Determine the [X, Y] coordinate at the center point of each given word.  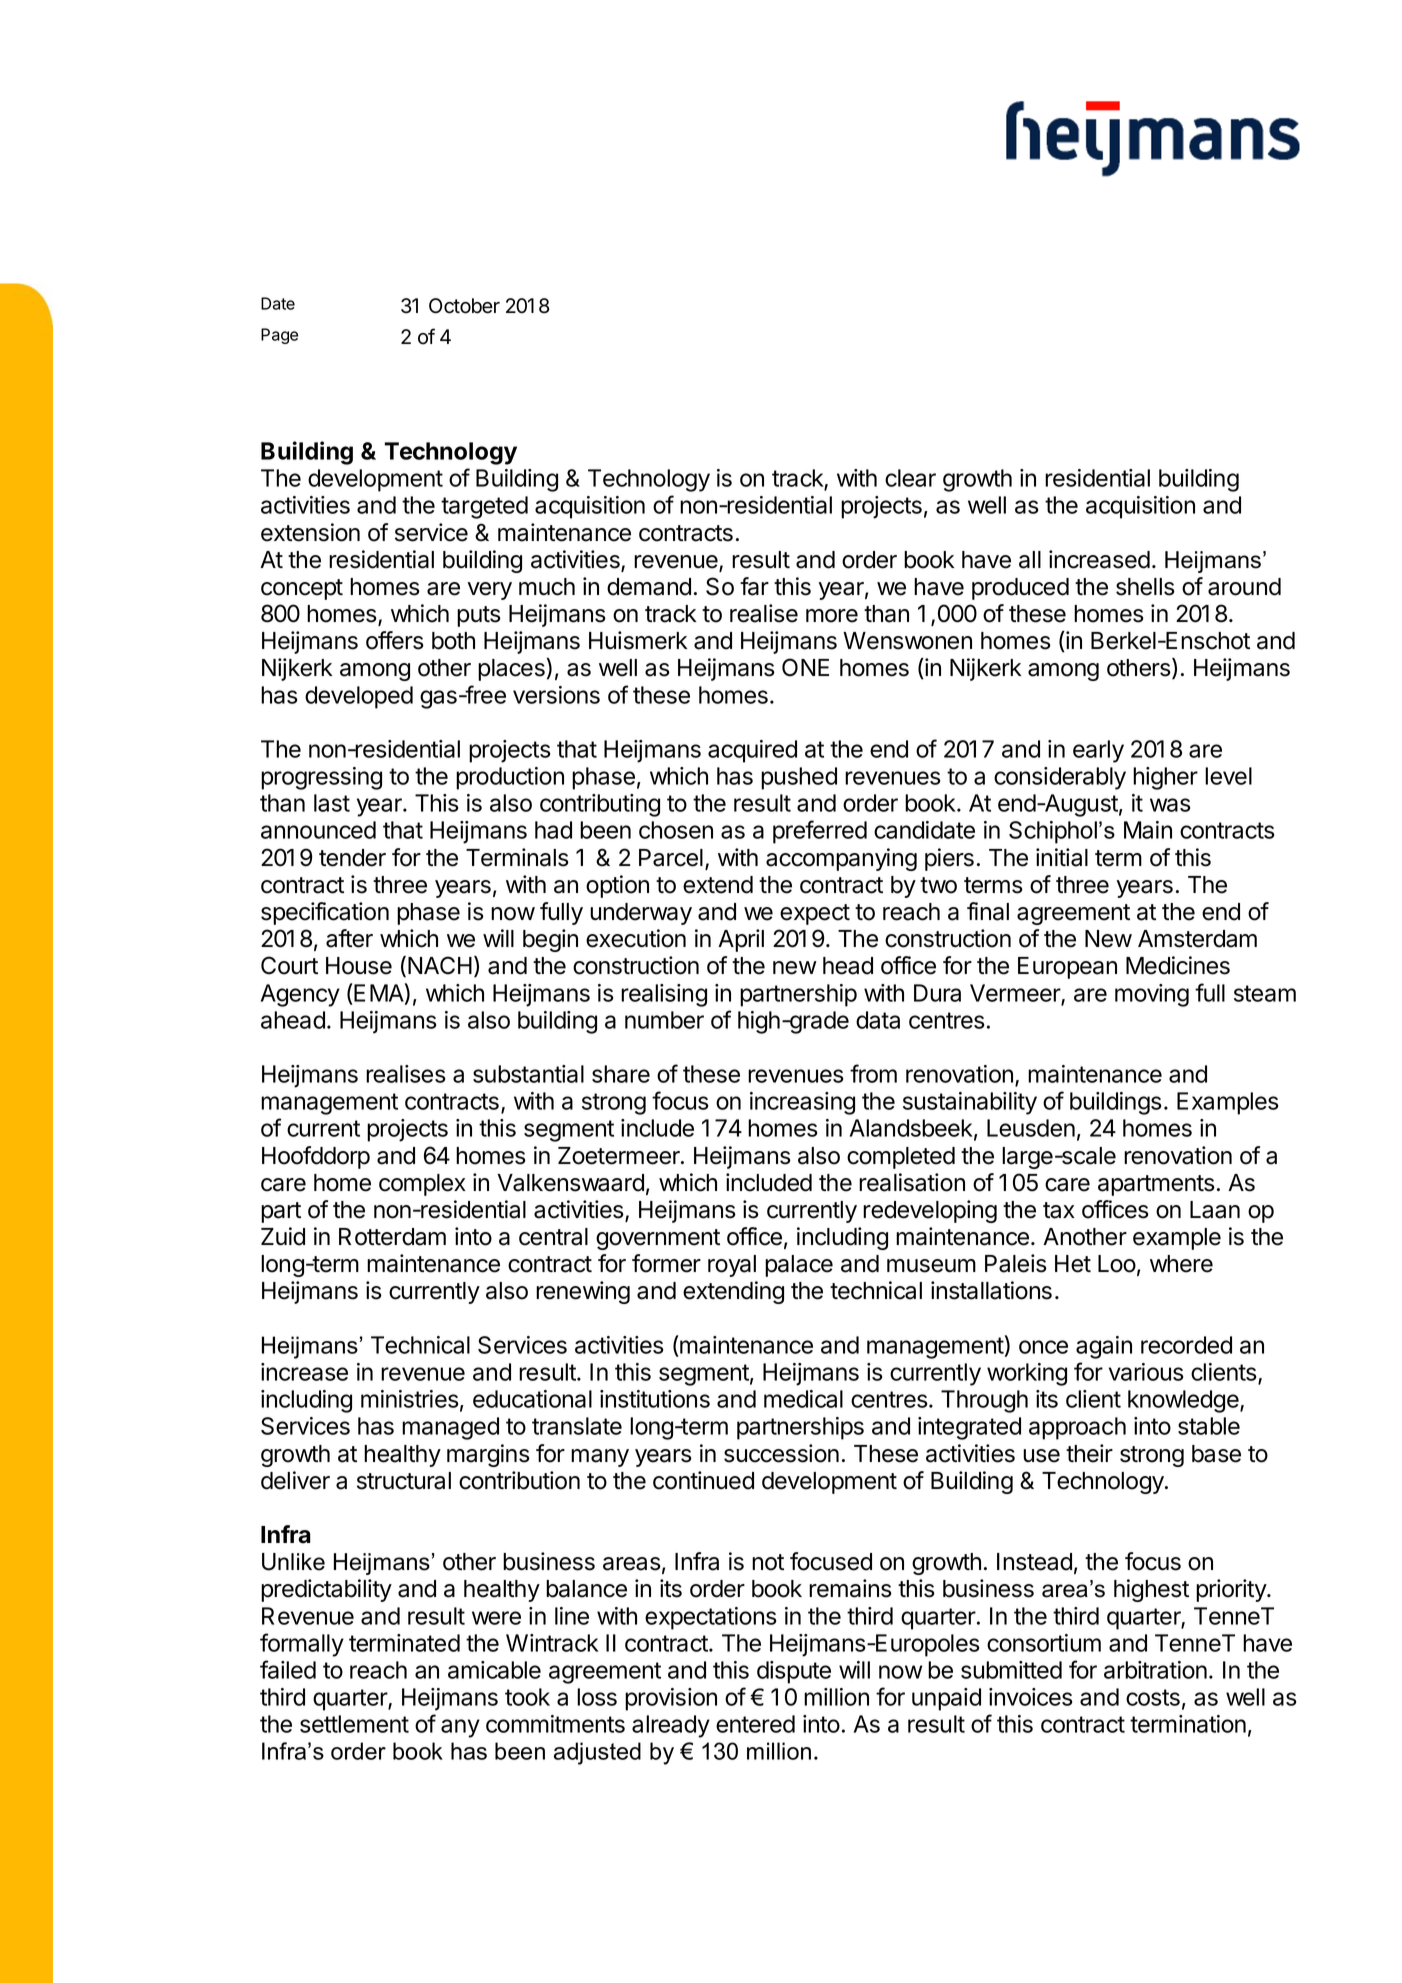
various [1146, 1372]
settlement [354, 1724]
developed [359, 697]
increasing [802, 1103]
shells [1145, 587]
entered [755, 1724]
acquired [752, 751]
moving [1152, 995]
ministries [409, 1399]
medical [803, 1399]
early [1098, 751]
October [464, 306]
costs [1153, 1697]
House [359, 966]
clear [910, 478]
